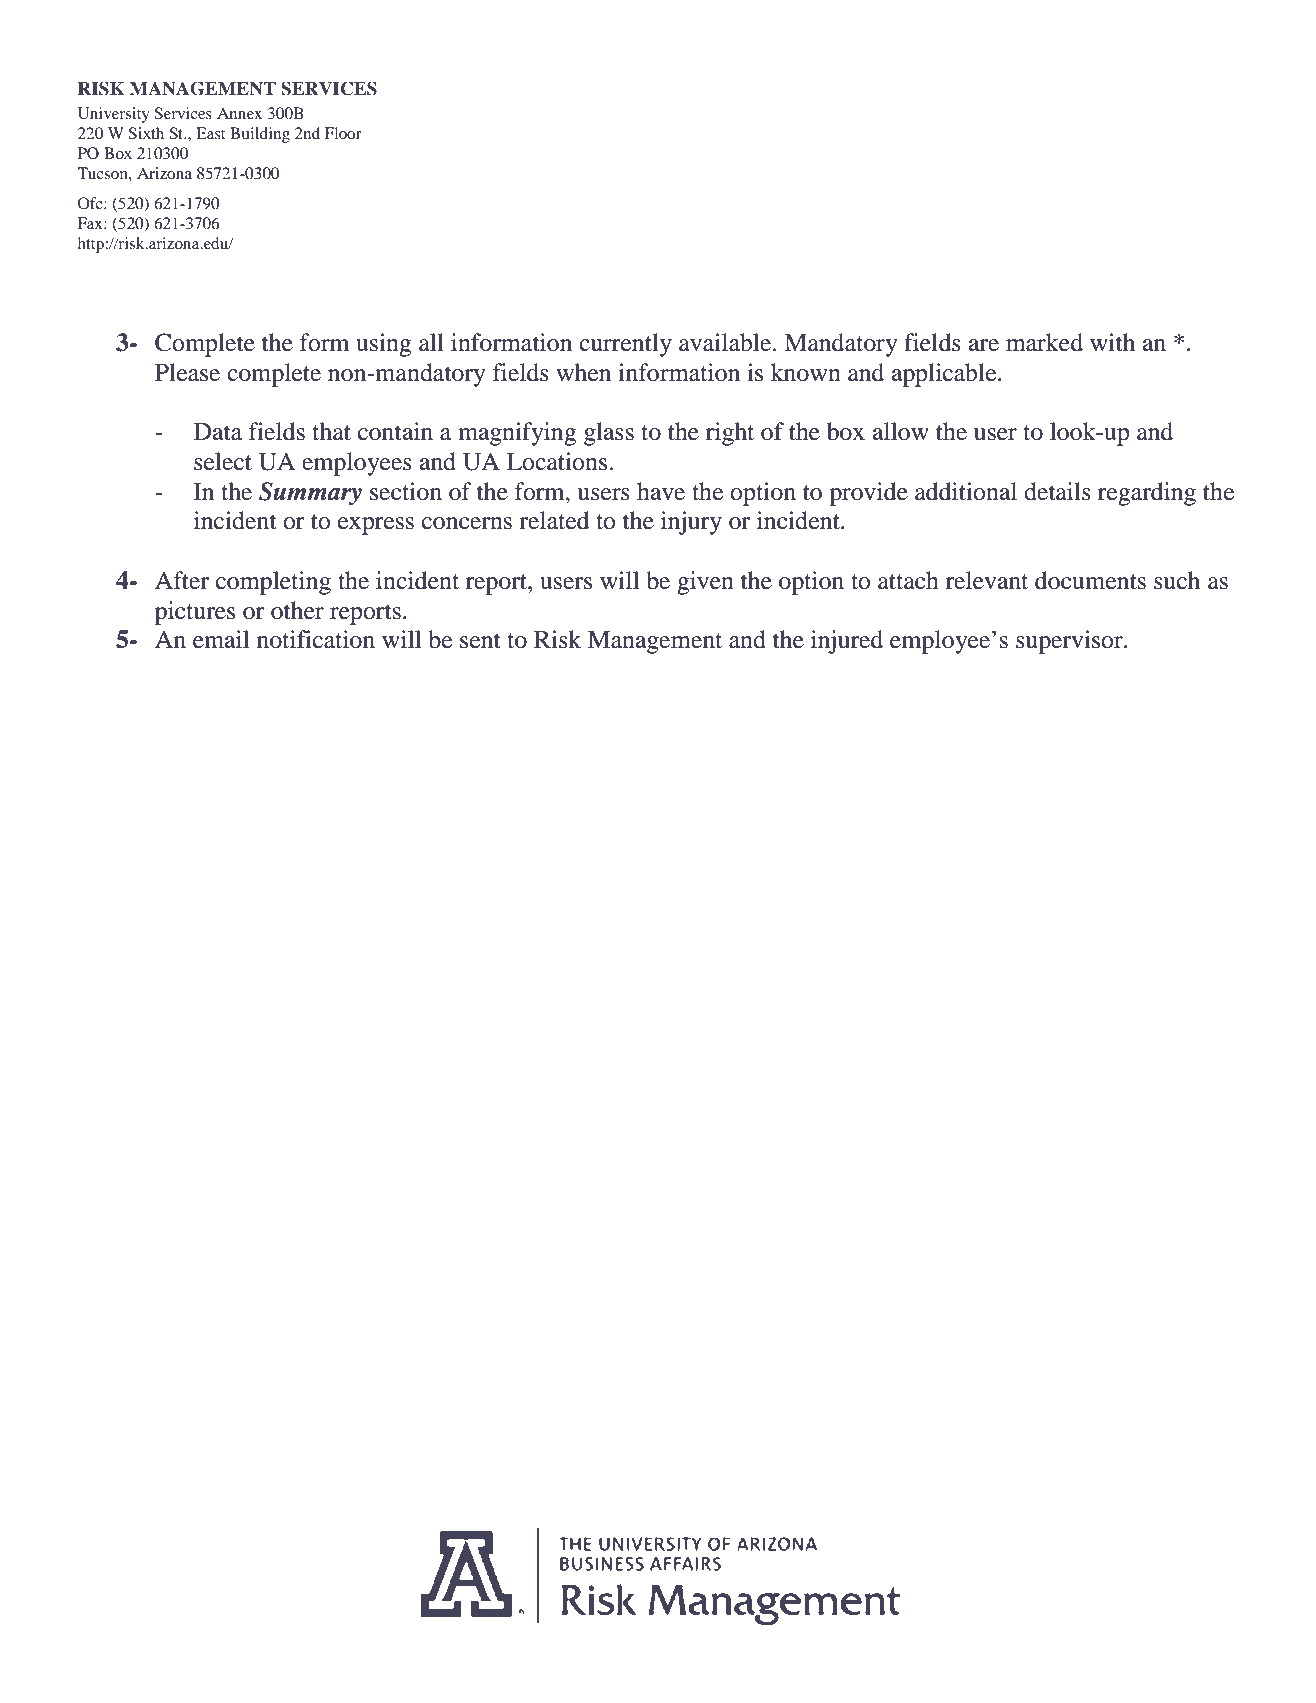 The image size is (1316, 1703). I want to click on when, so click(583, 372).
